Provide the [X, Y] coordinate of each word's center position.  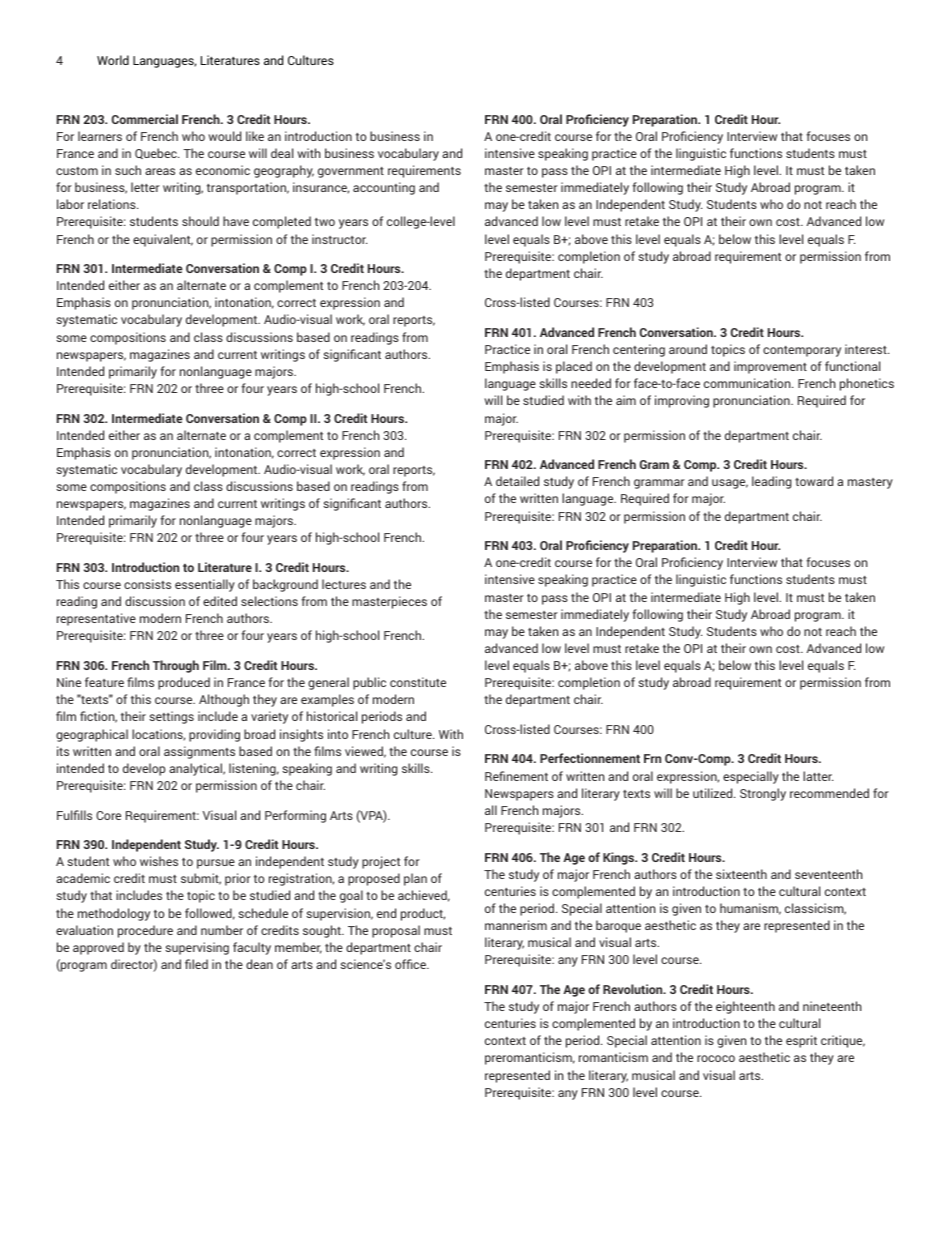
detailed [517, 481]
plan [415, 879]
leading [771, 482]
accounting [384, 188]
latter [818, 776]
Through [176, 666]
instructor [339, 239]
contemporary [802, 351]
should [200, 221]
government [351, 172]
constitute [418, 682]
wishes [159, 861]
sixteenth [741, 874]
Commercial [145, 119]
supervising [197, 948]
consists [147, 584]
